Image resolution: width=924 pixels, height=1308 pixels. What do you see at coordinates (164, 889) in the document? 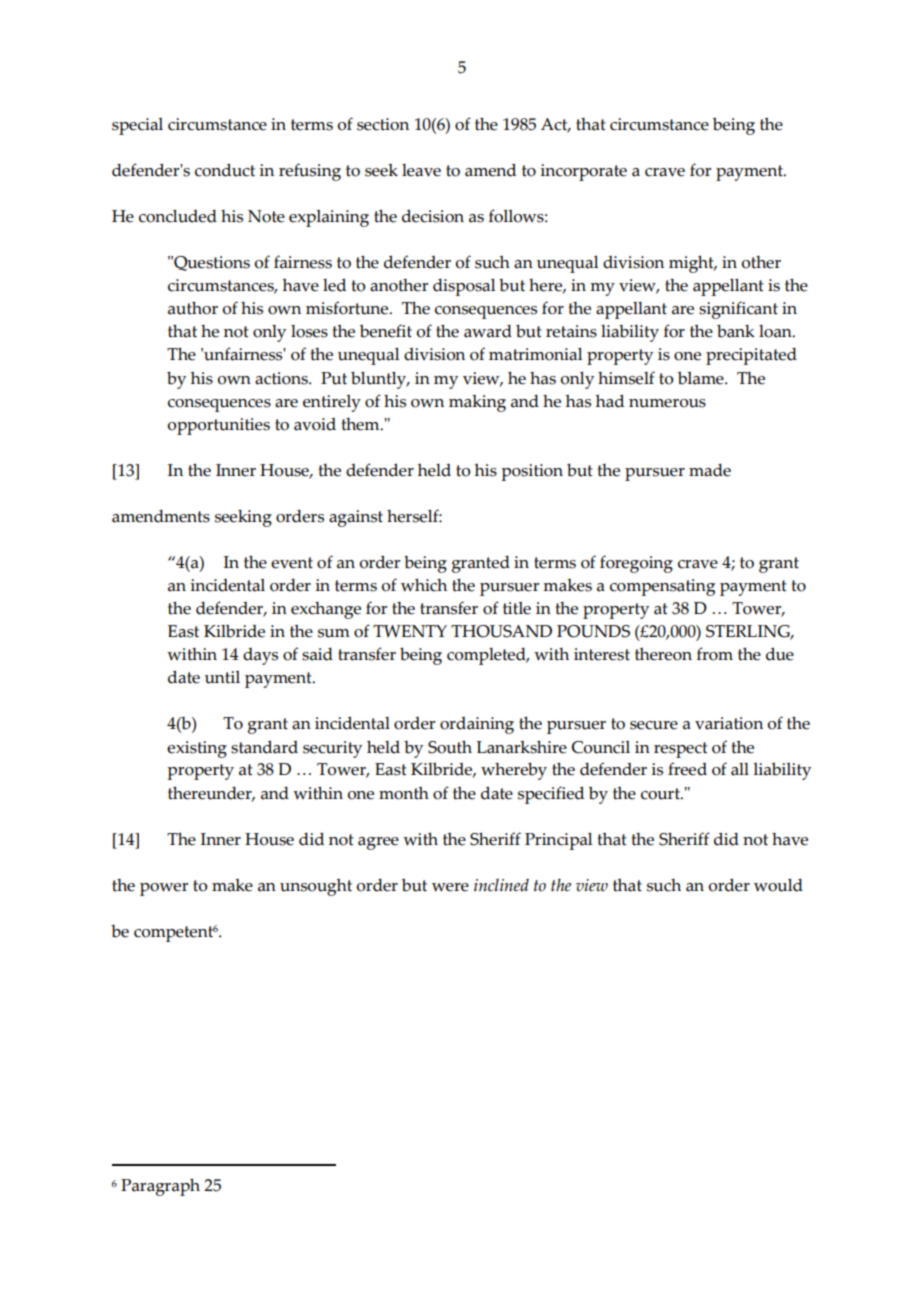
I see `power` at bounding box center [164, 889].
